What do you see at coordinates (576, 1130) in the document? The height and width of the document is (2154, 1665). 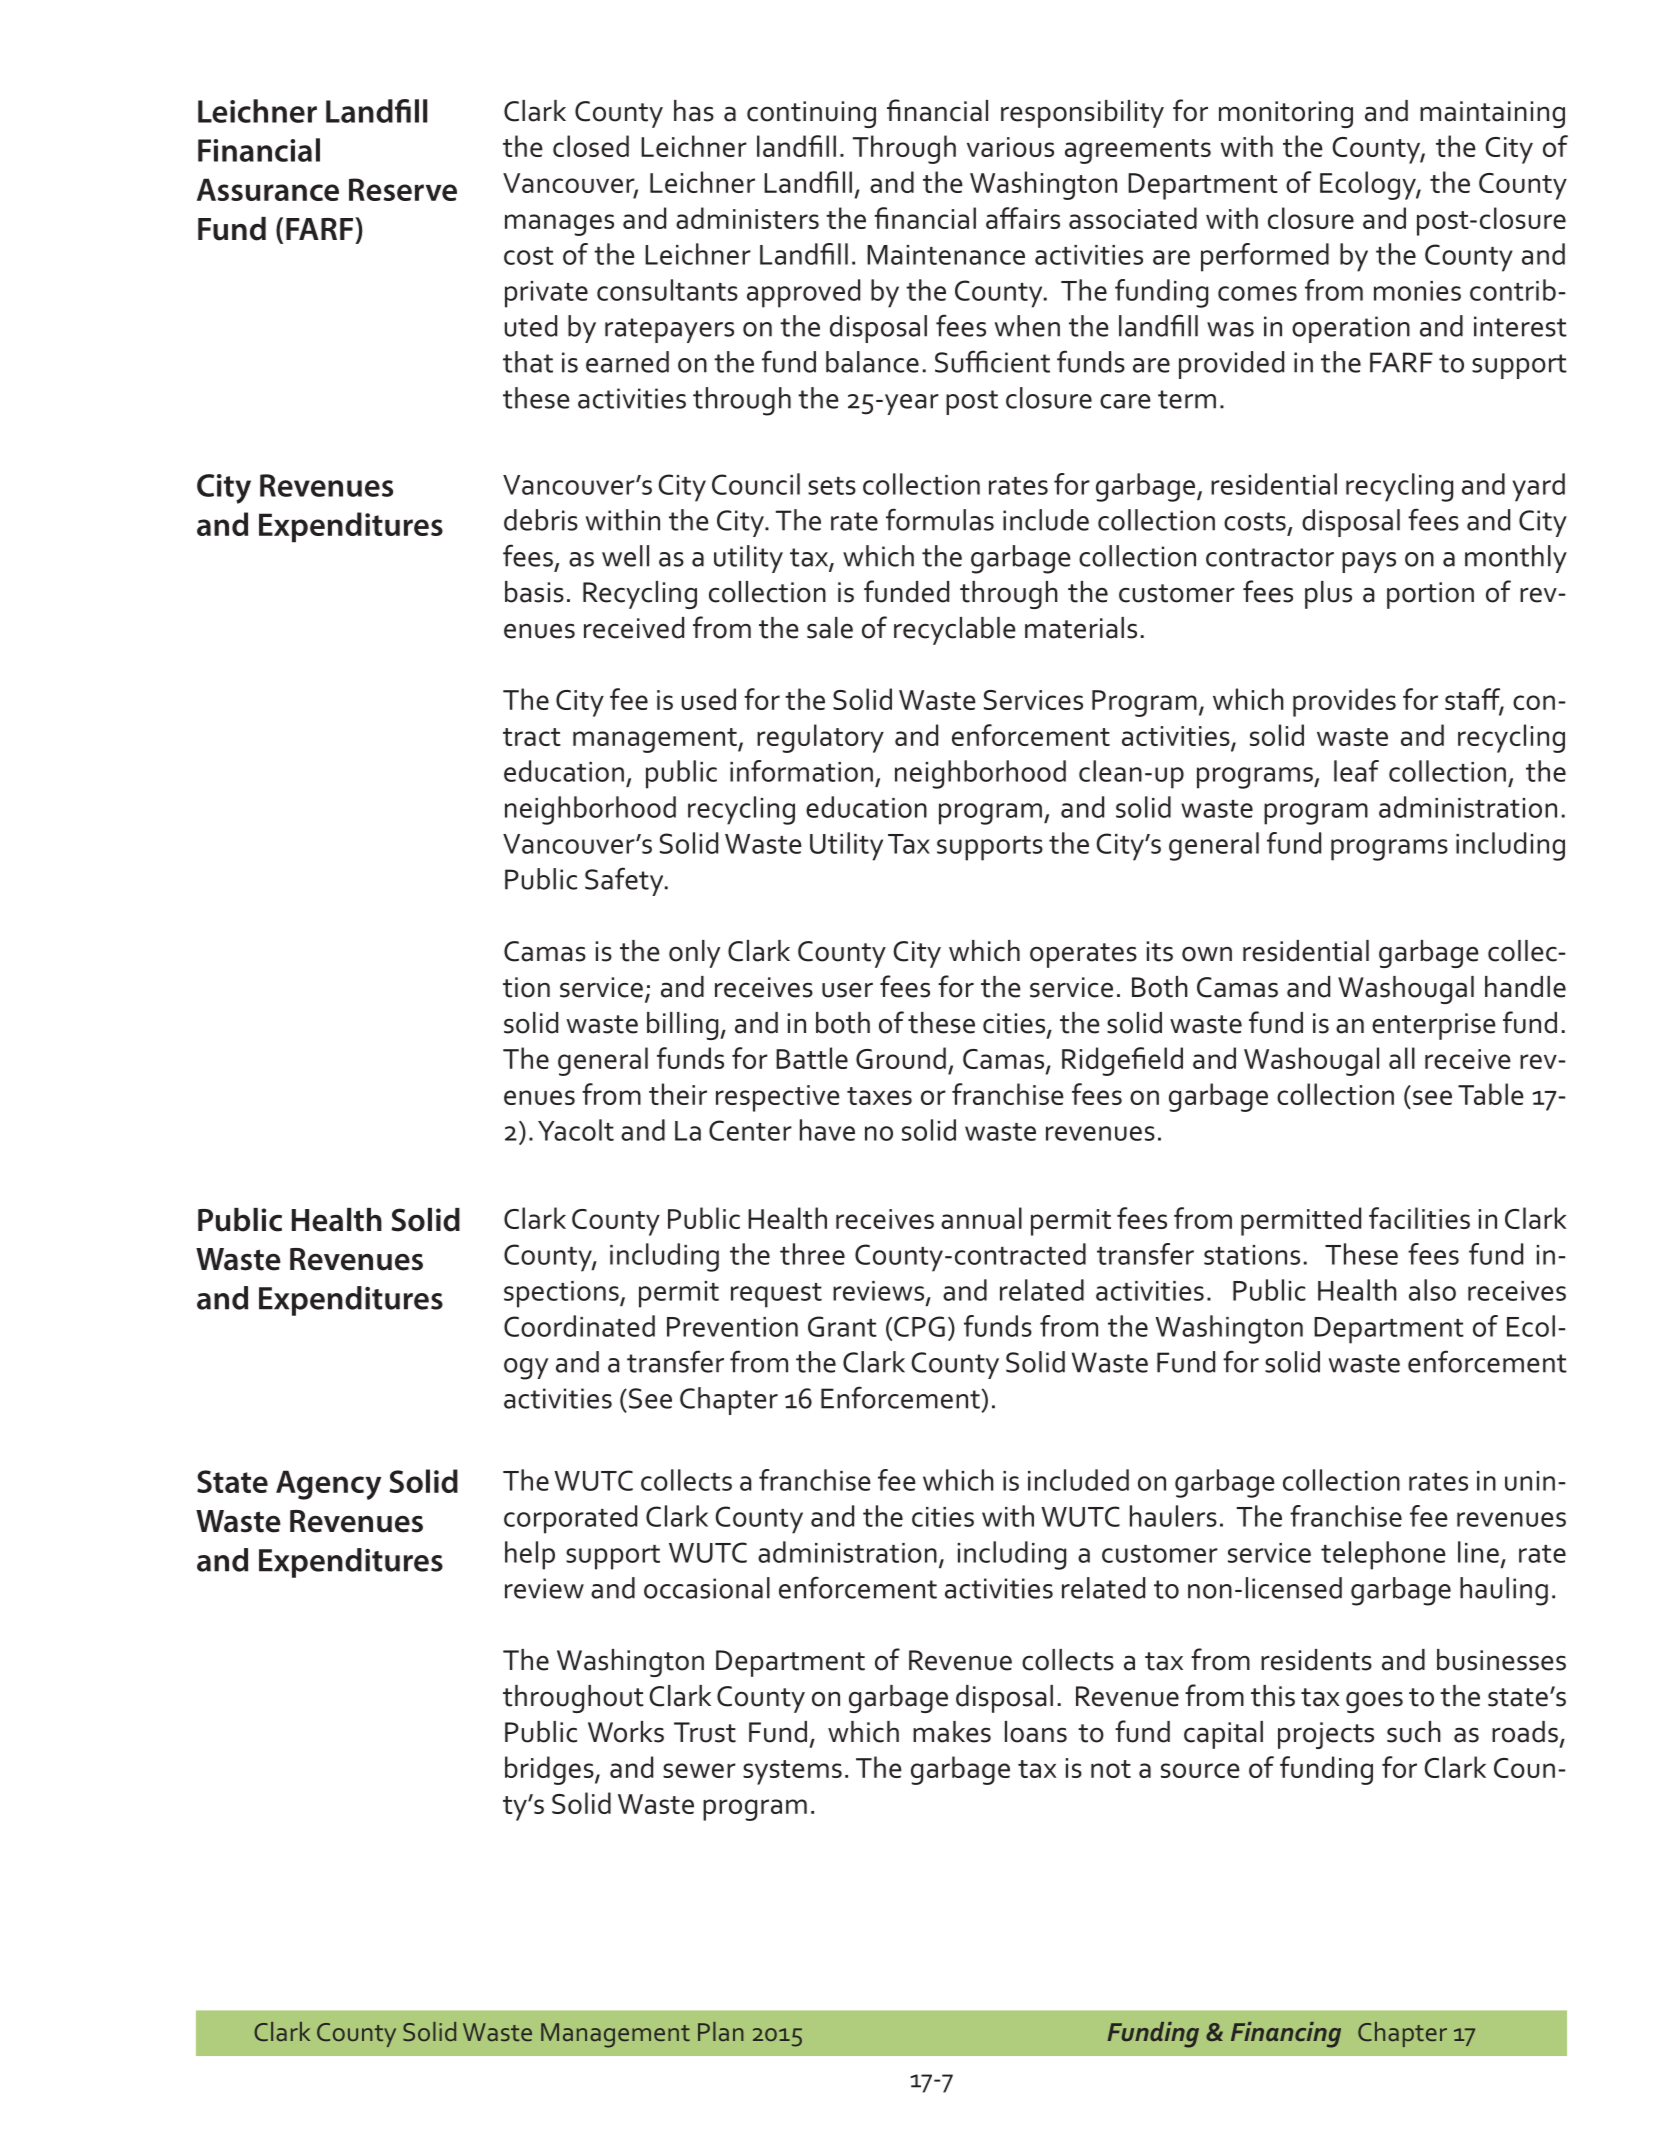 I see `Yacolt` at bounding box center [576, 1130].
